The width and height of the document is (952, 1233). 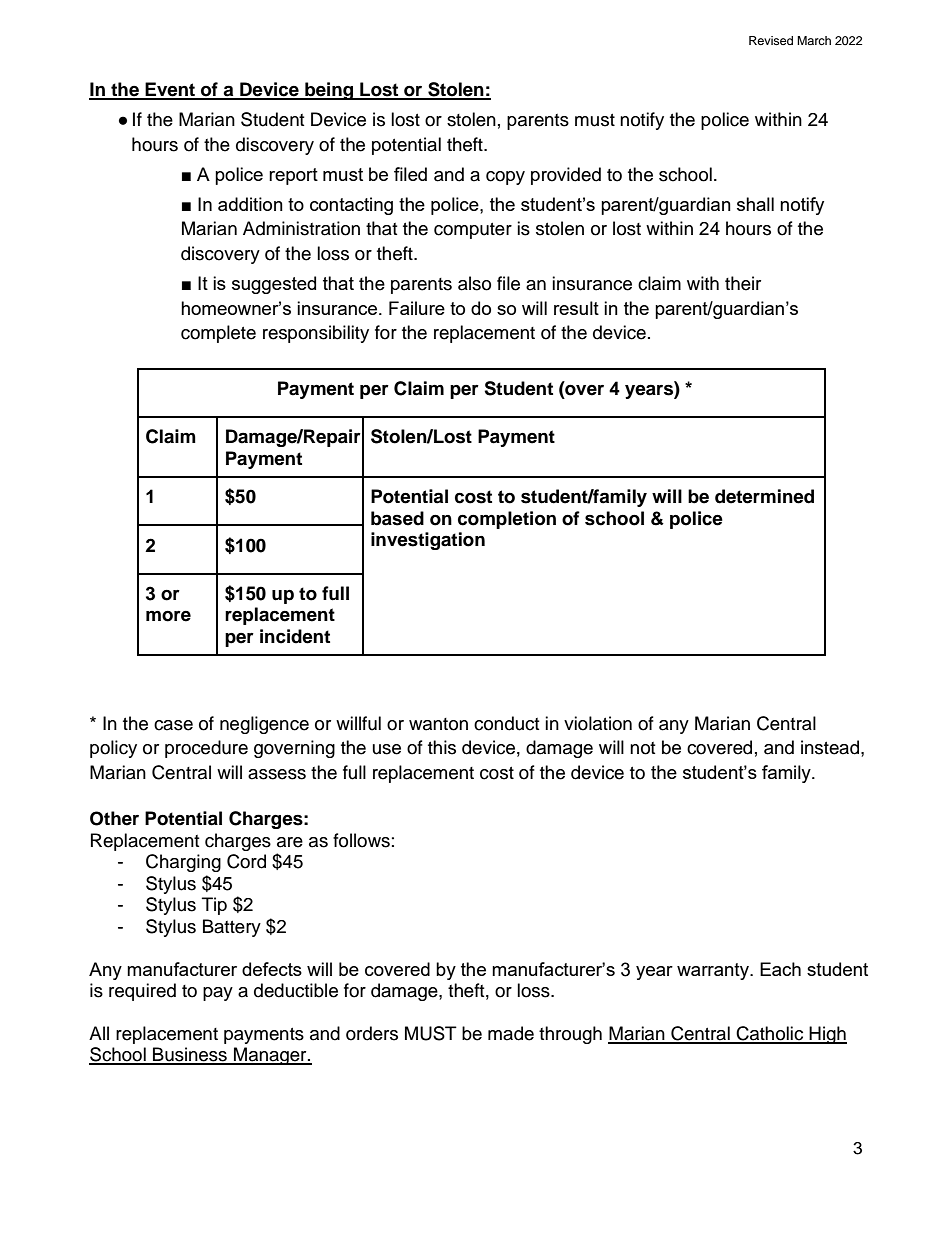 What do you see at coordinates (190, 1055) in the document?
I see `Business` at bounding box center [190, 1055].
